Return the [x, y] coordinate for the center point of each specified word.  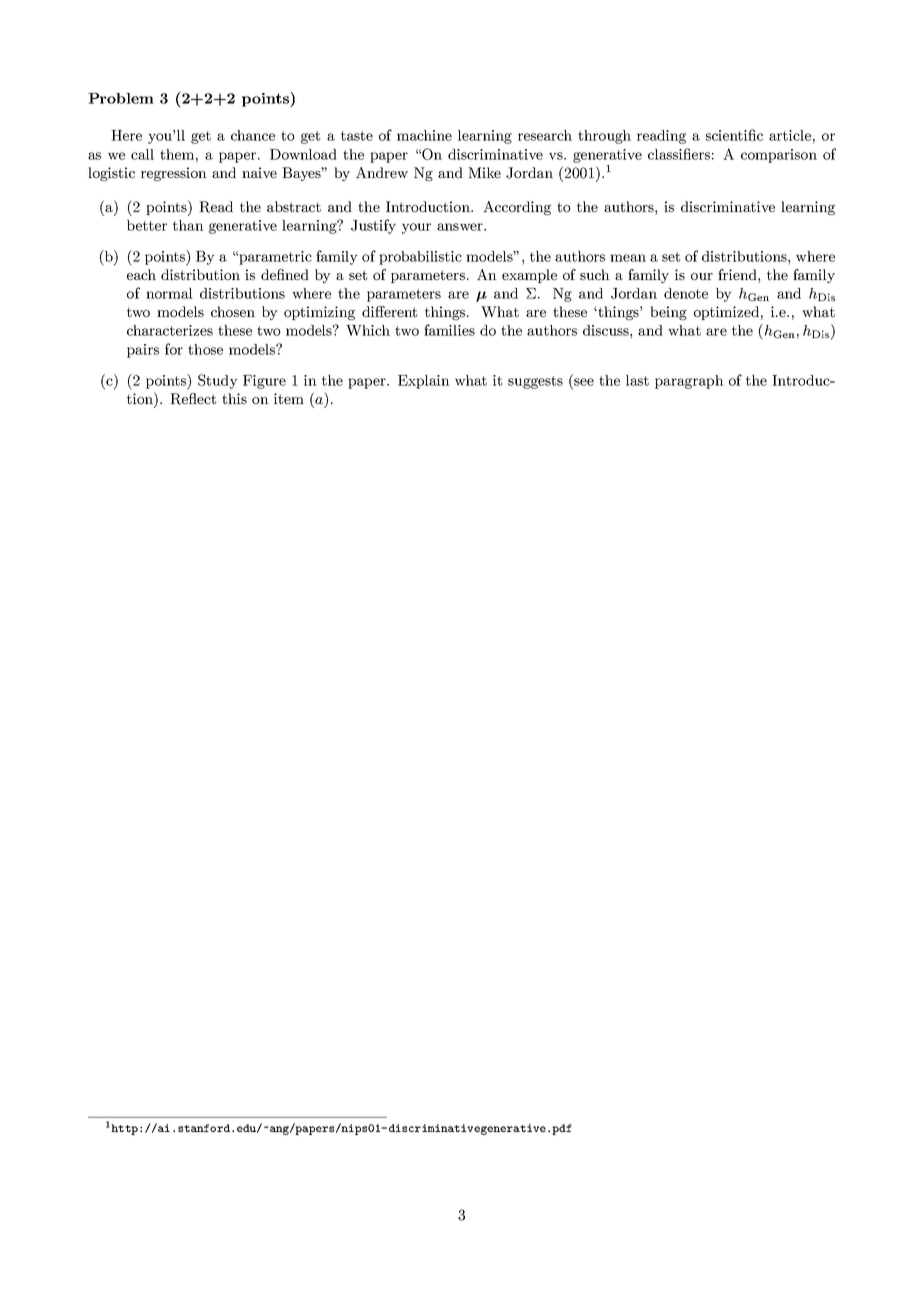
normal [169, 293]
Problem [121, 98]
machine [424, 135]
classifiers [679, 154]
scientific [734, 135]
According [517, 208]
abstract [294, 206]
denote [686, 293]
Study [218, 381]
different [389, 311]
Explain [424, 382]
